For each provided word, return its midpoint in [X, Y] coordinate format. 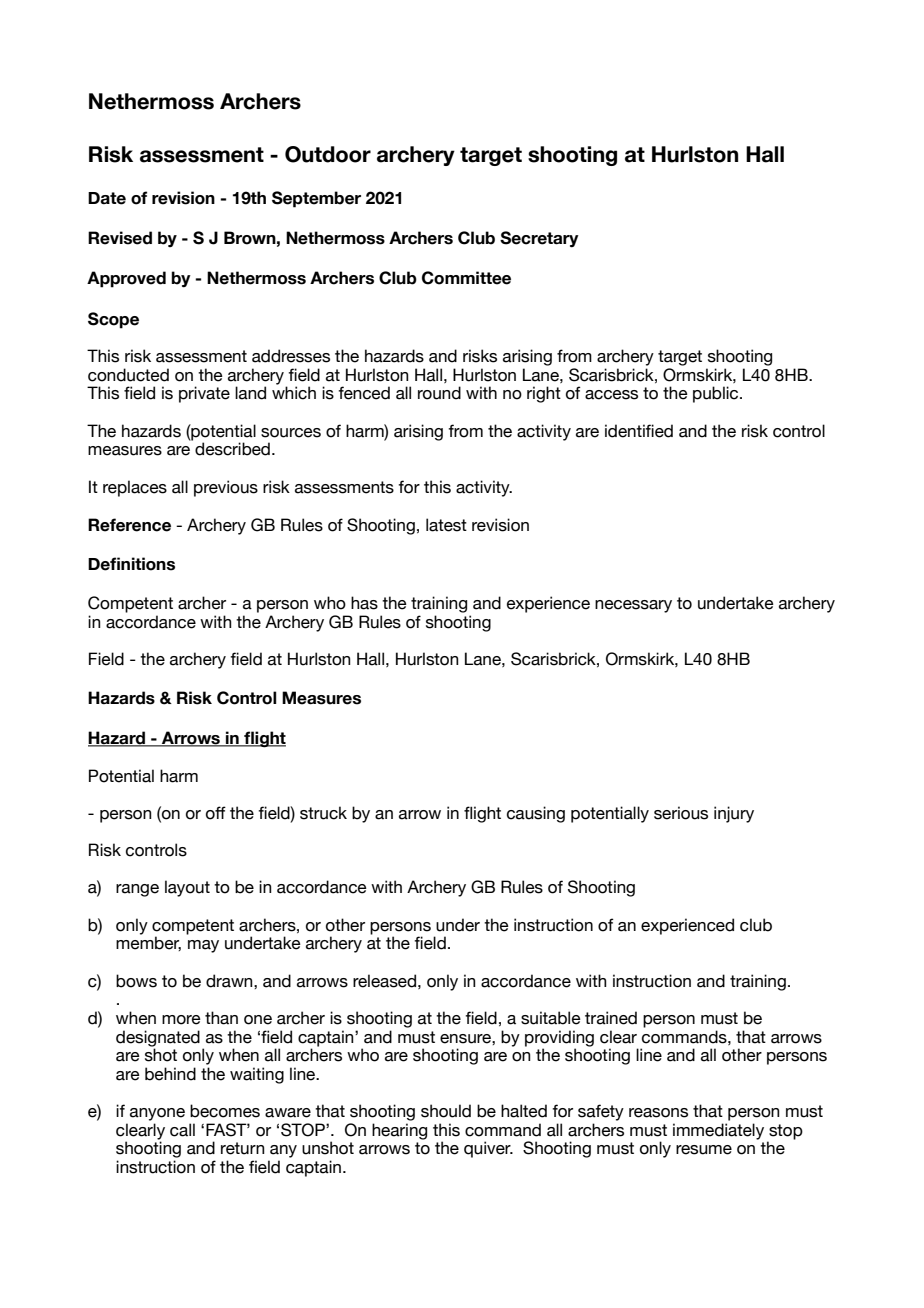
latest [446, 525]
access [611, 395]
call [182, 1130]
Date [107, 198]
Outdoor [328, 154]
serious [681, 813]
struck [323, 813]
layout [187, 888]
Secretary [539, 239]
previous [226, 488]
